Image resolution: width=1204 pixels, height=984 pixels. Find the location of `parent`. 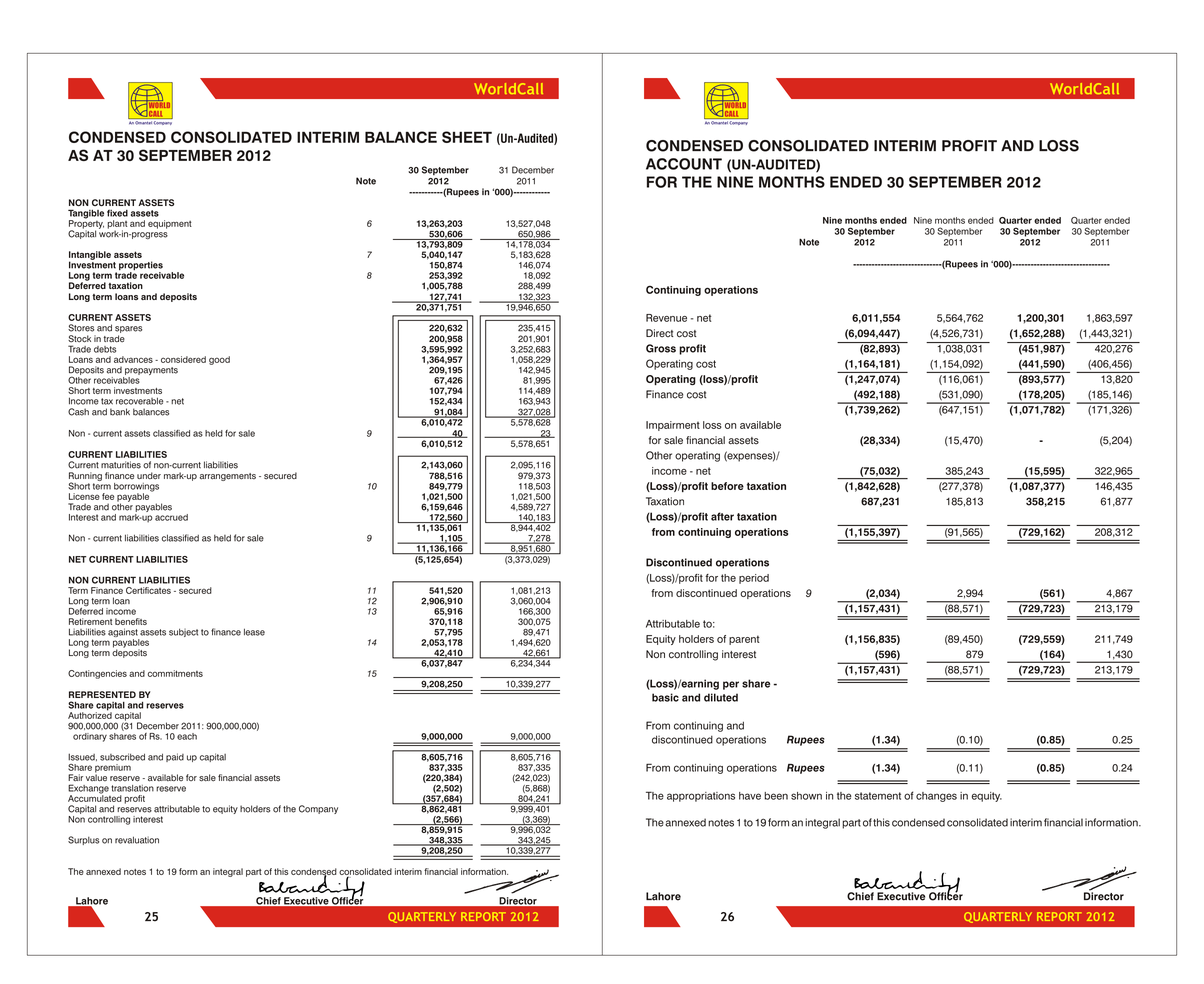

parent is located at coordinates (744, 640).
